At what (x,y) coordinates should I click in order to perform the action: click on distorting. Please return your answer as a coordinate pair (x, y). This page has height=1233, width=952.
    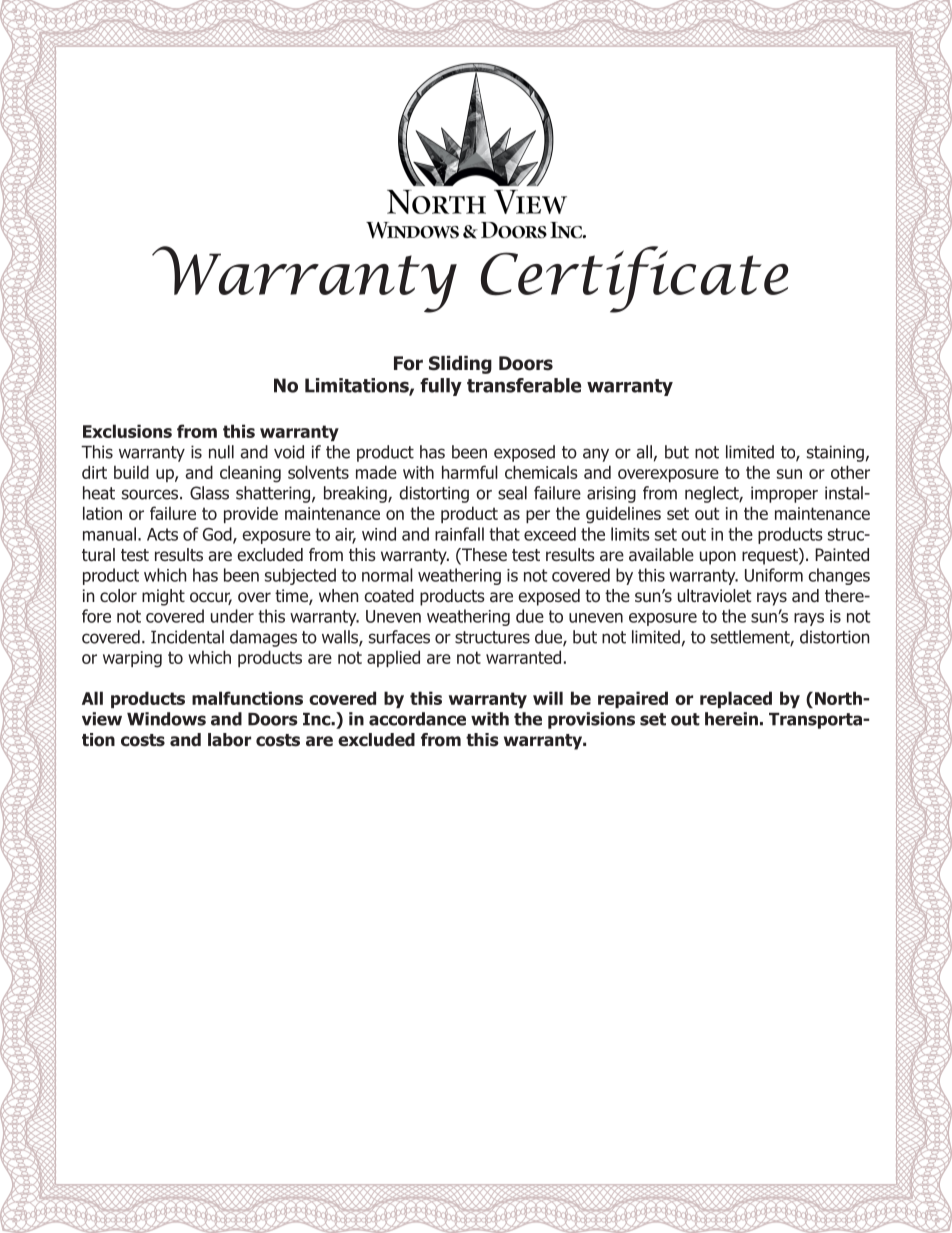
    Looking at the image, I should click on (434, 494).
